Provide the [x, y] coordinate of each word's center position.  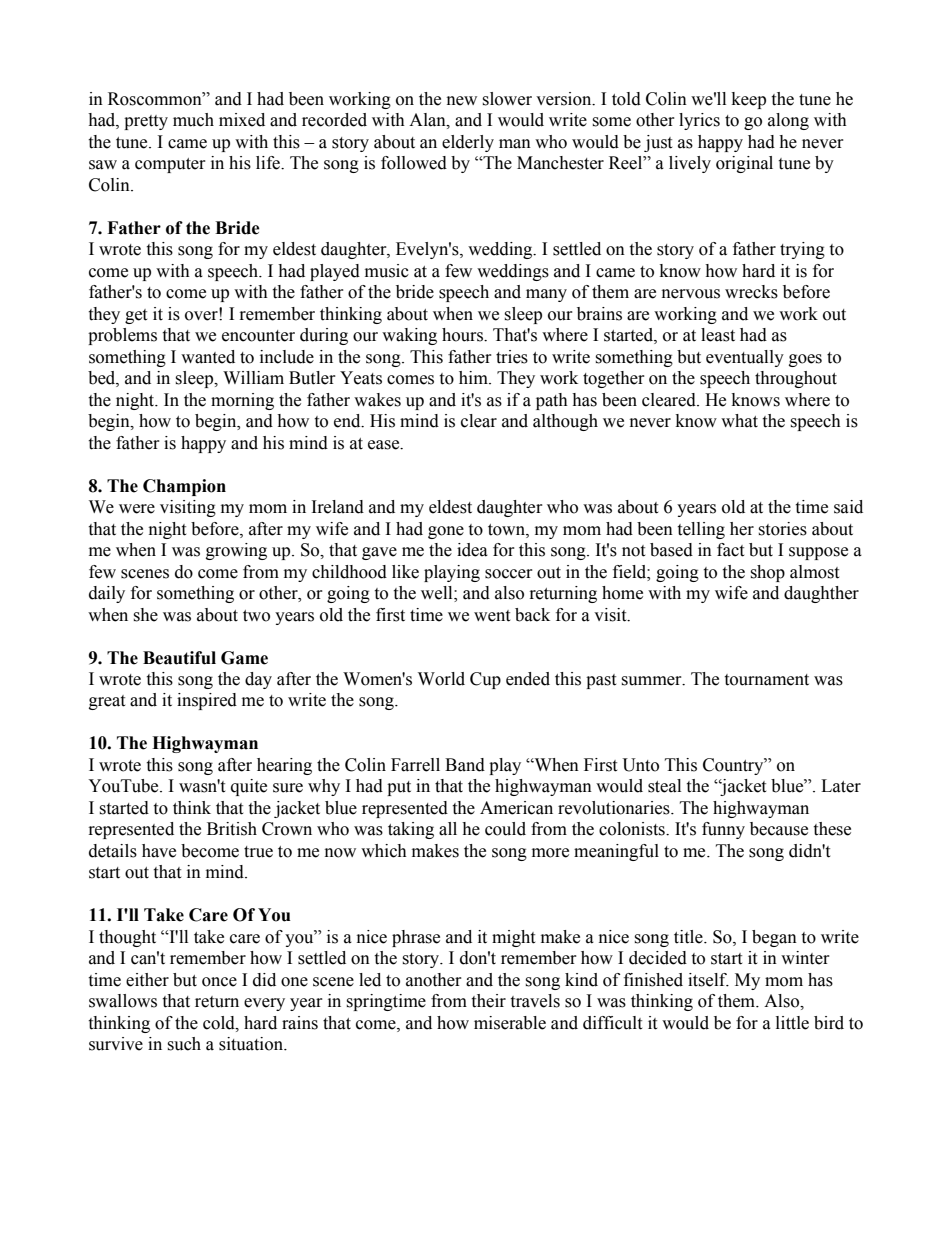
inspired [207, 701]
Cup [485, 680]
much [193, 120]
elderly [468, 143]
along [788, 121]
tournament [766, 680]
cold [220, 1023]
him [474, 377]
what [739, 421]
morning [242, 401]
